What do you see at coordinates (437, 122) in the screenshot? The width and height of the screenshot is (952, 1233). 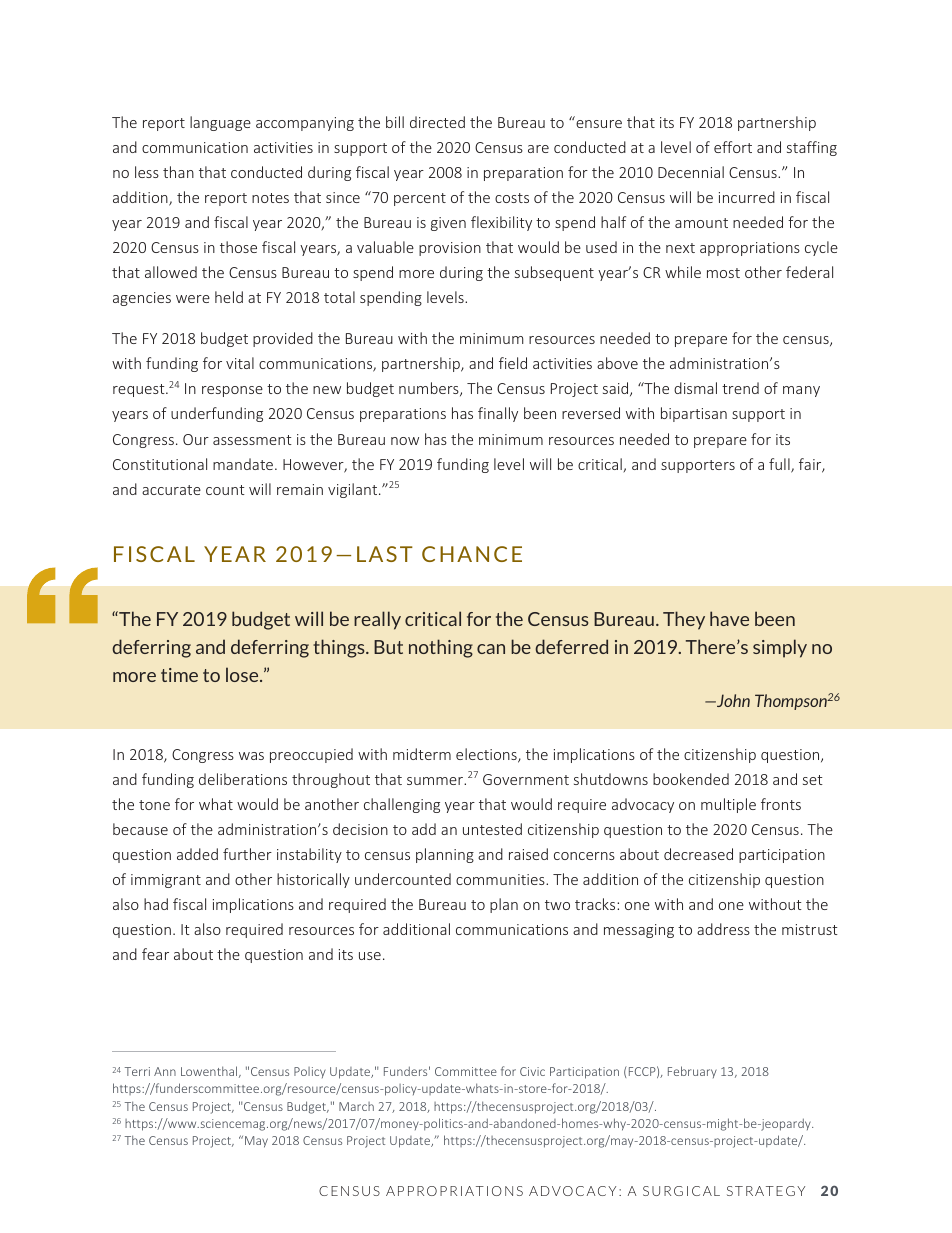 I see `directed` at bounding box center [437, 122].
